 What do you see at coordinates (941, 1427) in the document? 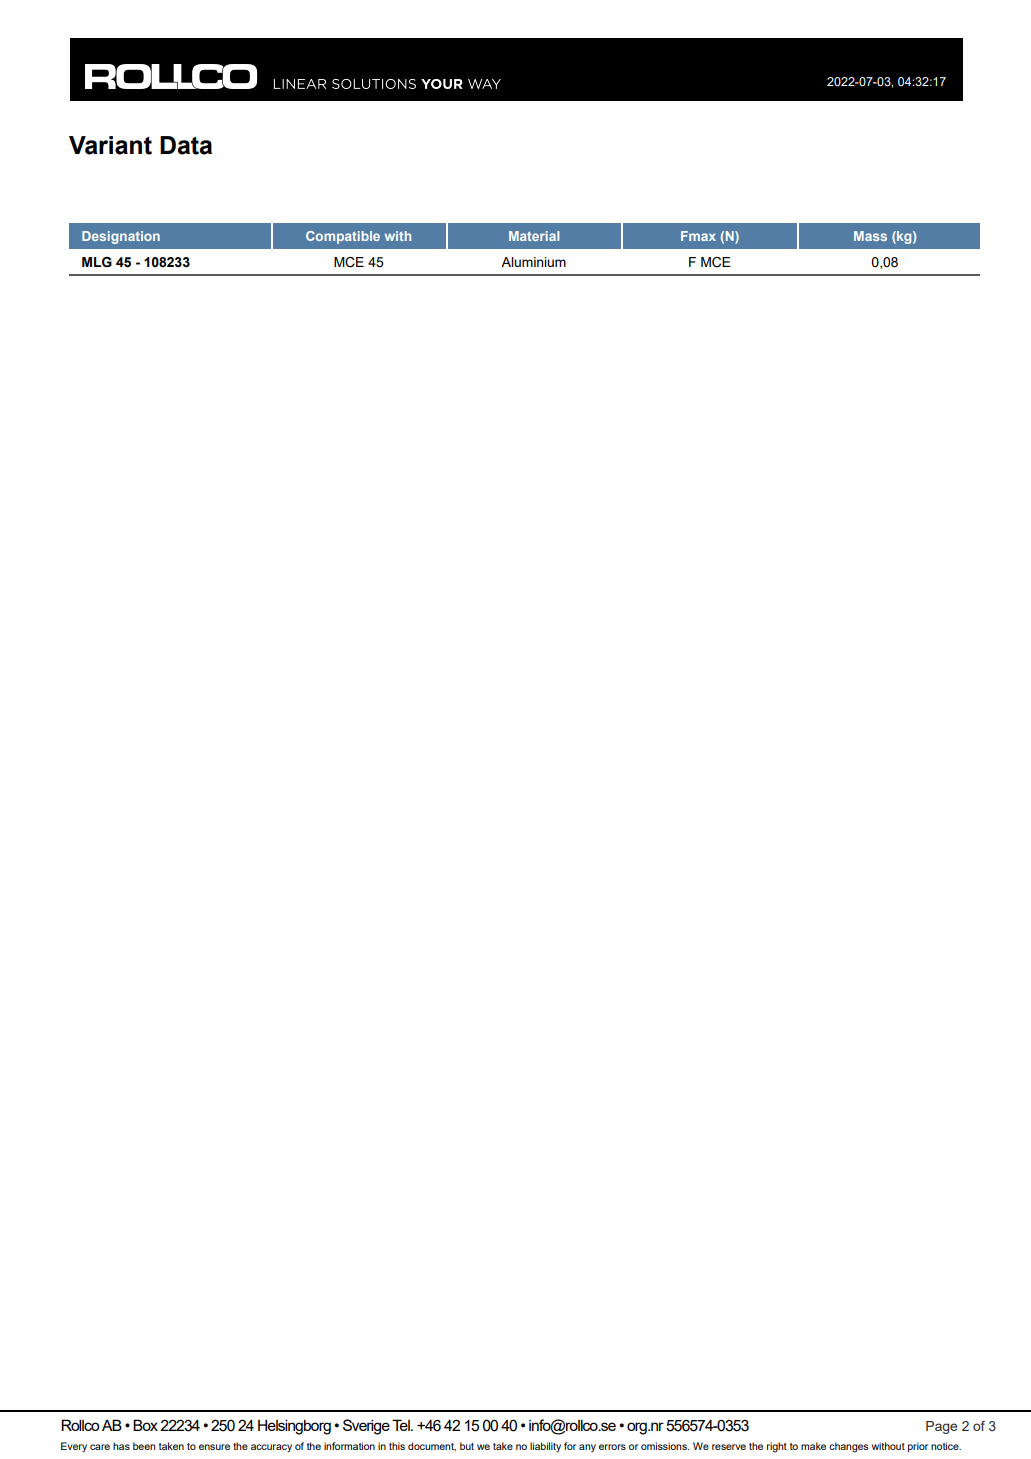
I see `Page` at bounding box center [941, 1427].
